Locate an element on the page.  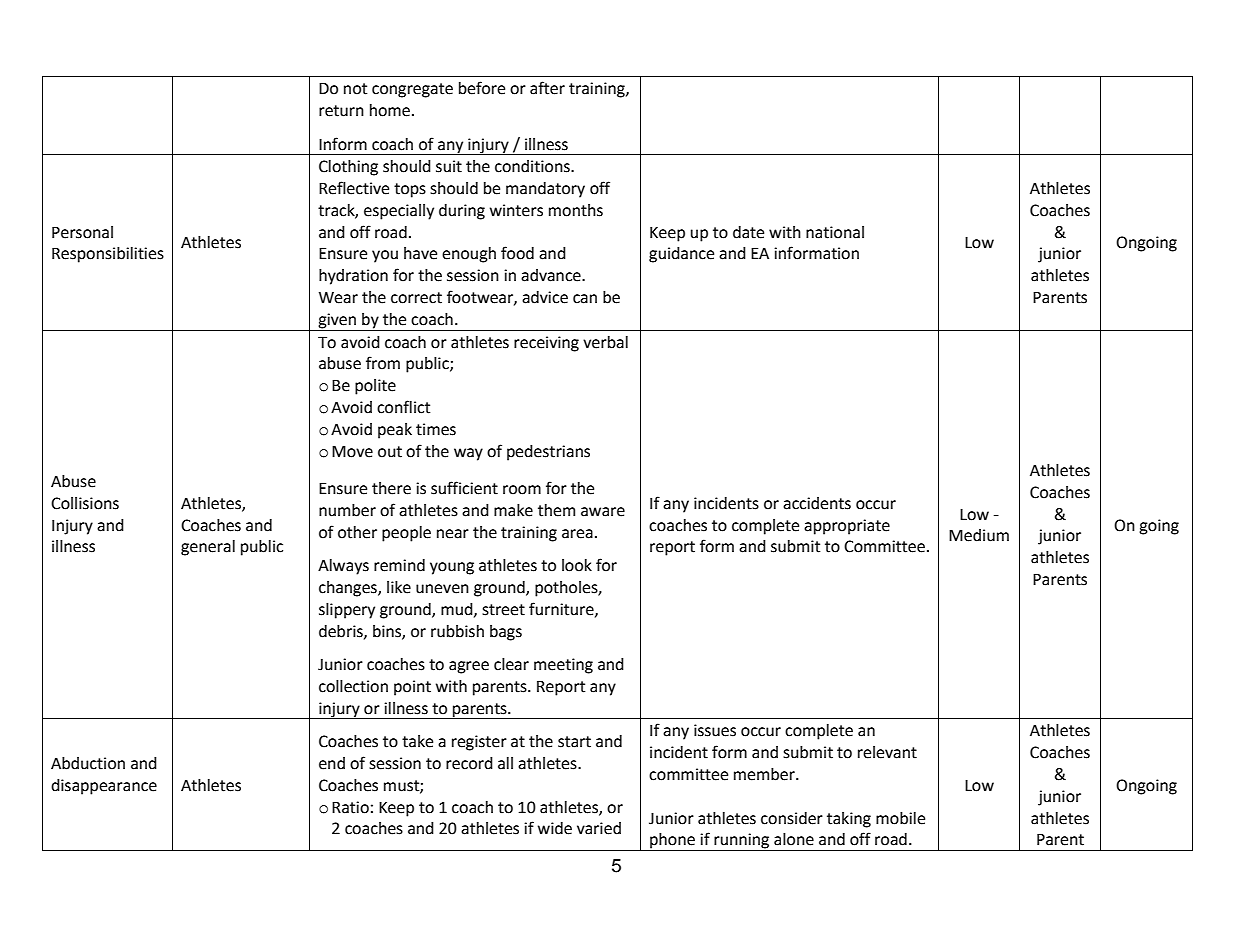
after is located at coordinates (547, 88).
